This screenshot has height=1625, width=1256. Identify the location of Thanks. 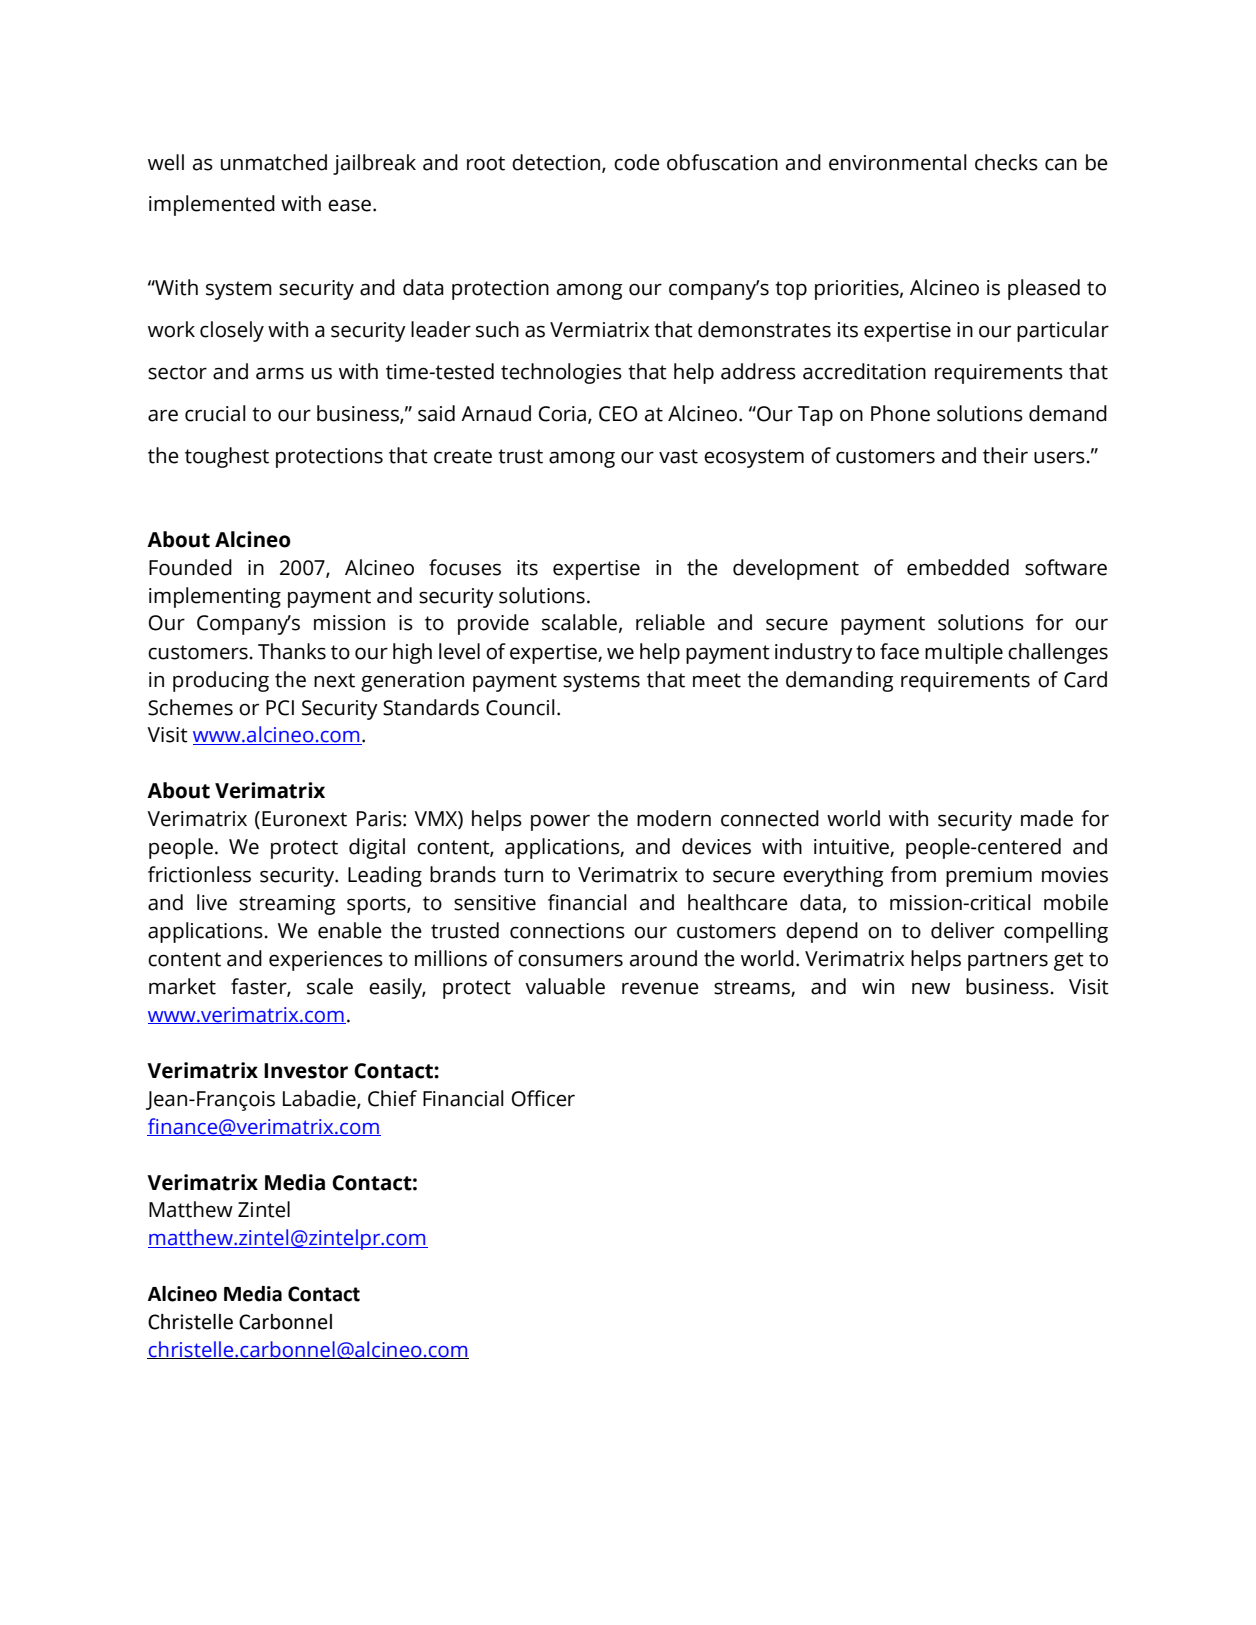
(292, 651).
